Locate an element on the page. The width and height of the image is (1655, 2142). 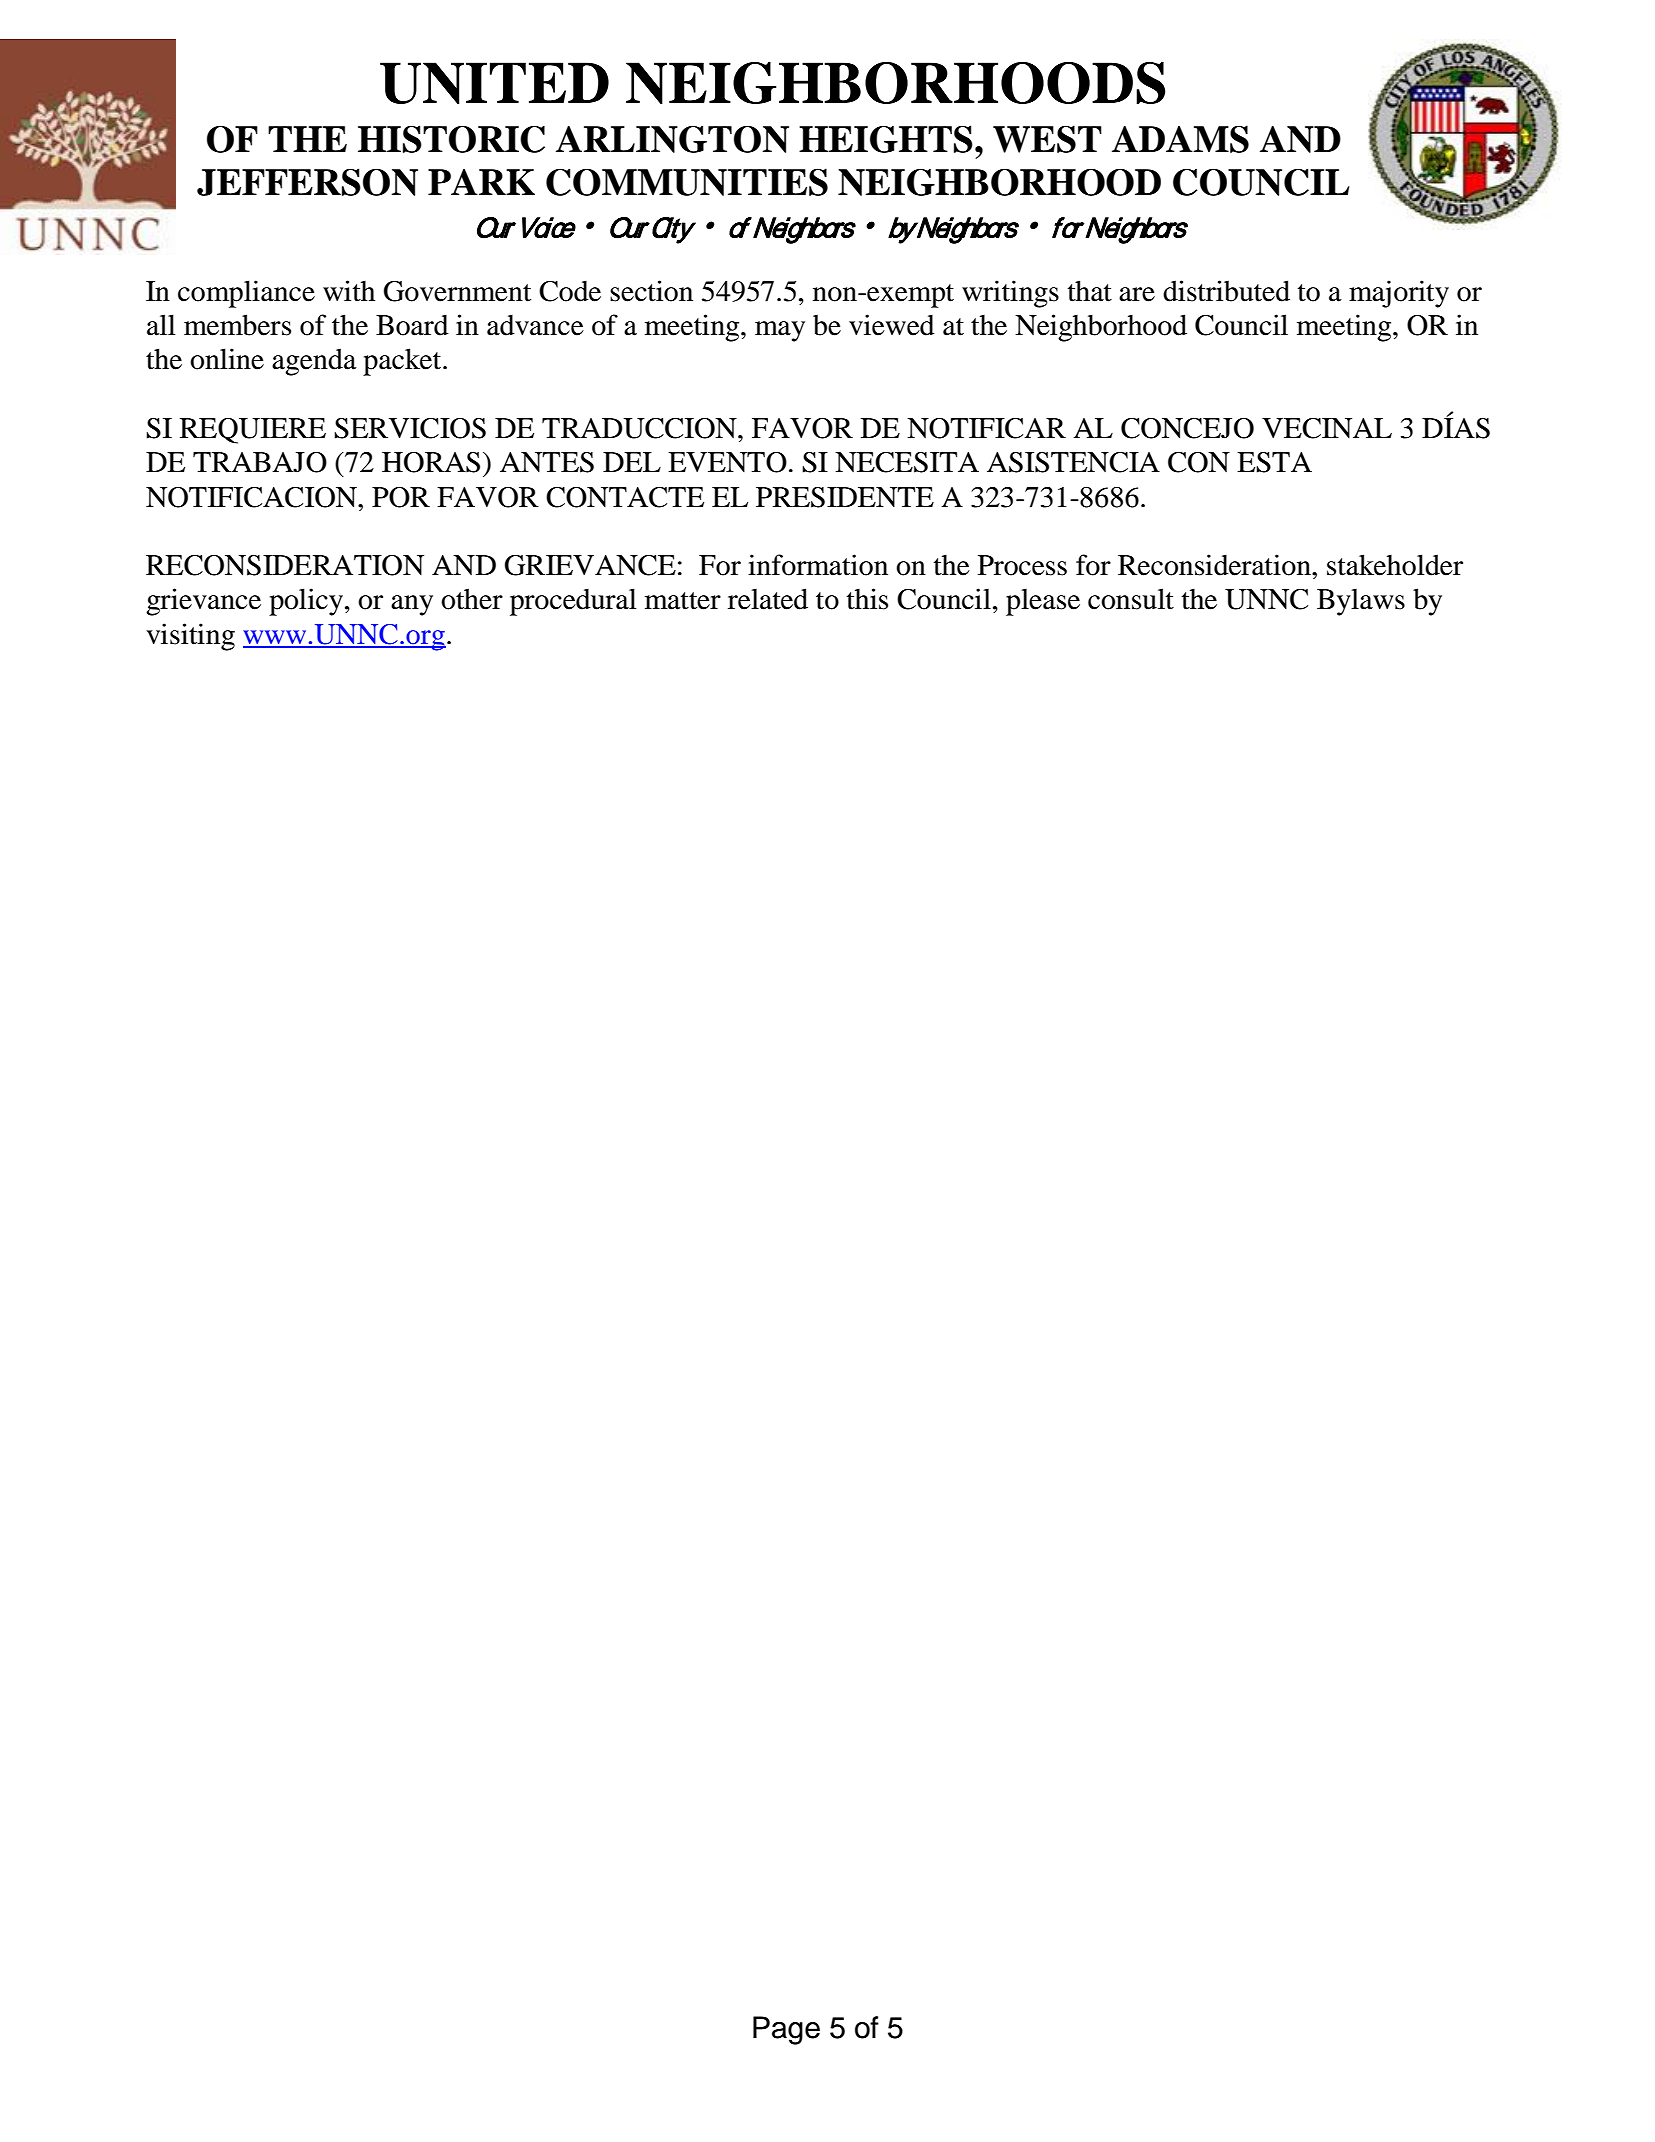
Bylaws is located at coordinates (1361, 602).
